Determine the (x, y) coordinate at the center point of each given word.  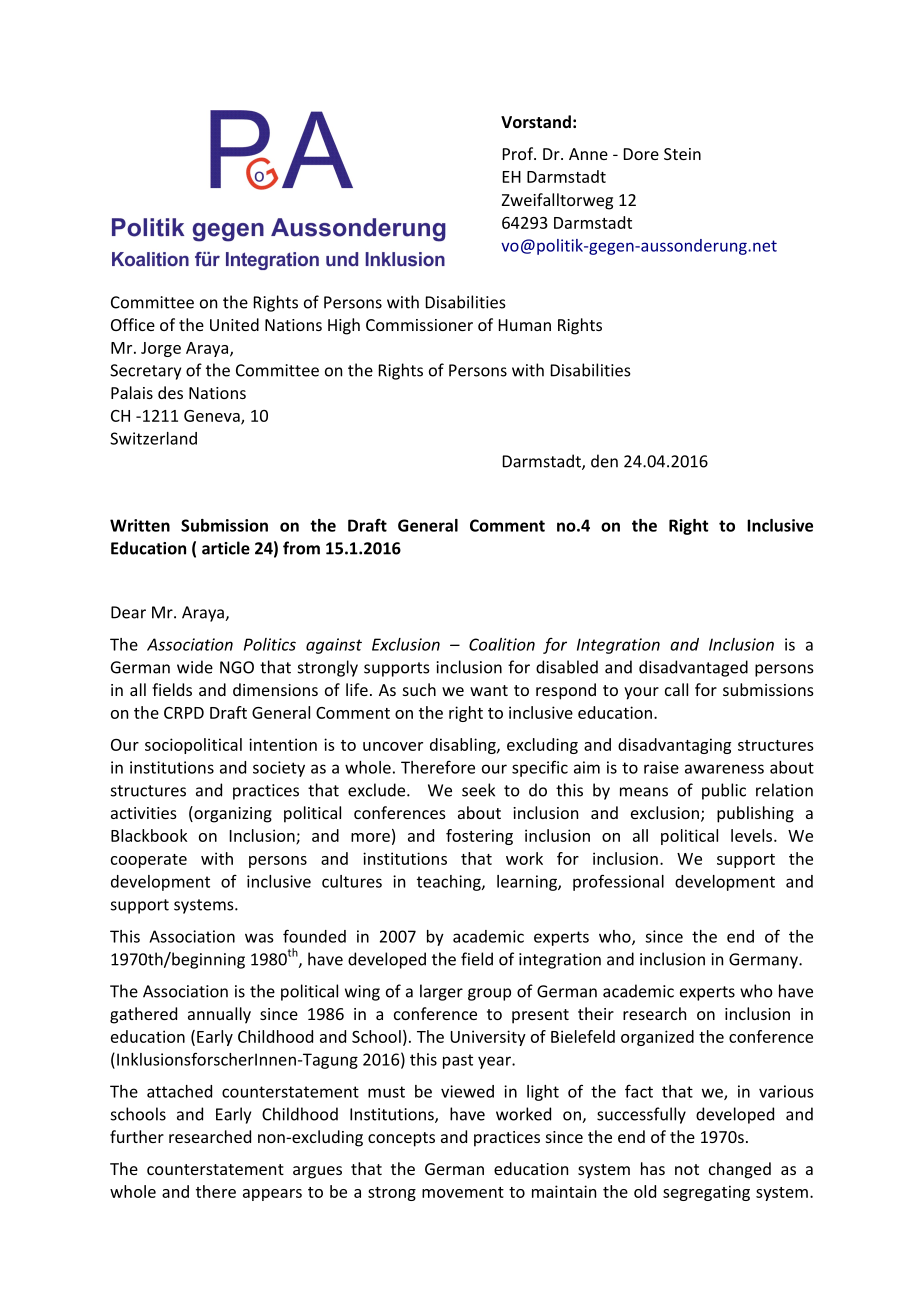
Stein (682, 154)
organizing (232, 814)
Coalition (502, 644)
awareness (724, 769)
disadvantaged (693, 668)
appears (272, 1195)
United (234, 324)
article (226, 548)
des (170, 392)
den (604, 461)
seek (478, 790)
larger (441, 992)
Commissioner (419, 325)
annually (219, 1015)
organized (657, 1038)
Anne (588, 154)
